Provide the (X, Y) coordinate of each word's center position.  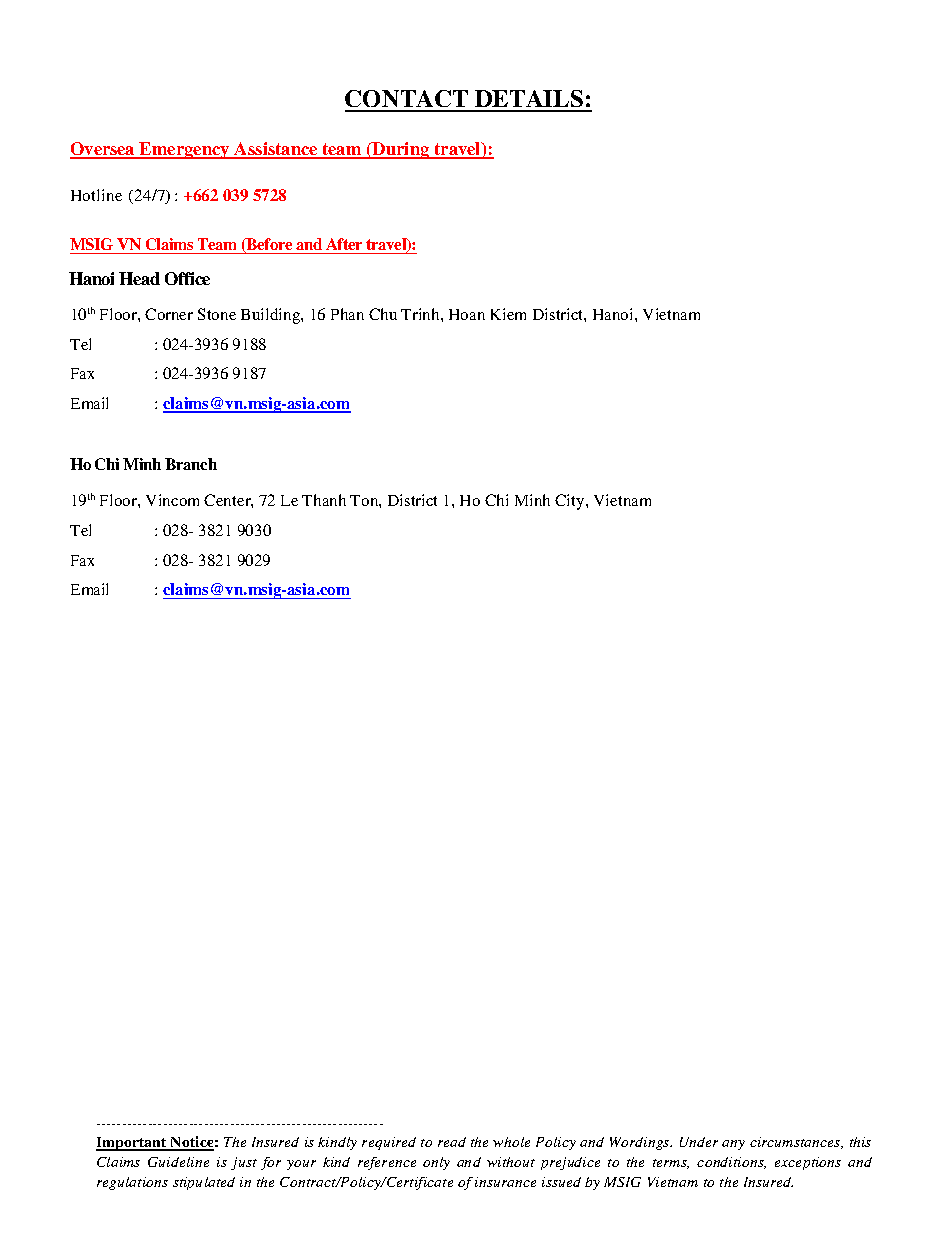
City (571, 502)
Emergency (185, 150)
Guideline (178, 1162)
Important (132, 1144)
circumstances (796, 1143)
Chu (383, 314)
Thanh (324, 500)
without (511, 1162)
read (452, 1142)
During (401, 150)
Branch (191, 464)
